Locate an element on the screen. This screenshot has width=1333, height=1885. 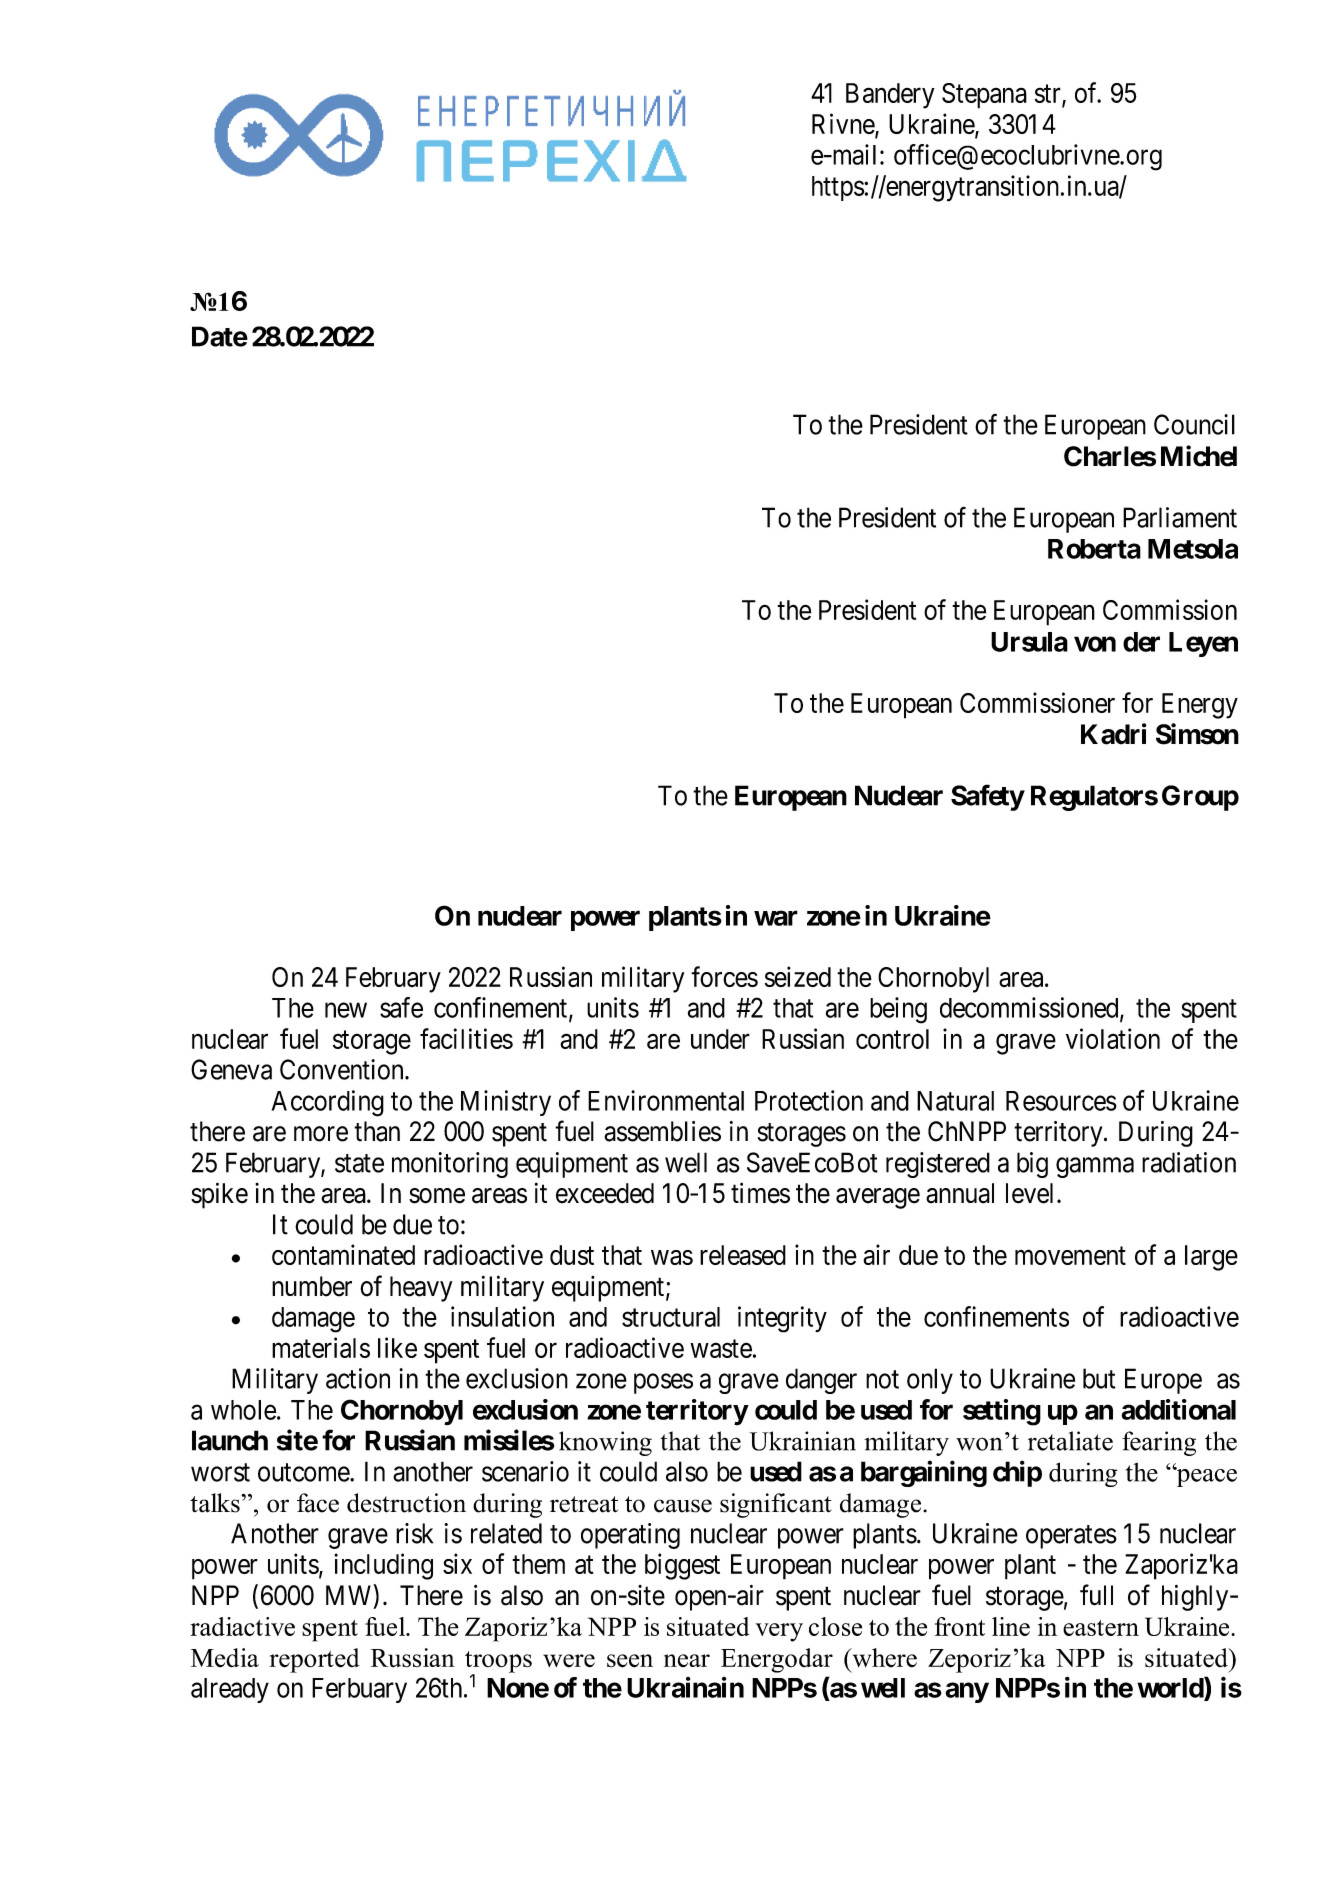
war is located at coordinates (776, 918).
